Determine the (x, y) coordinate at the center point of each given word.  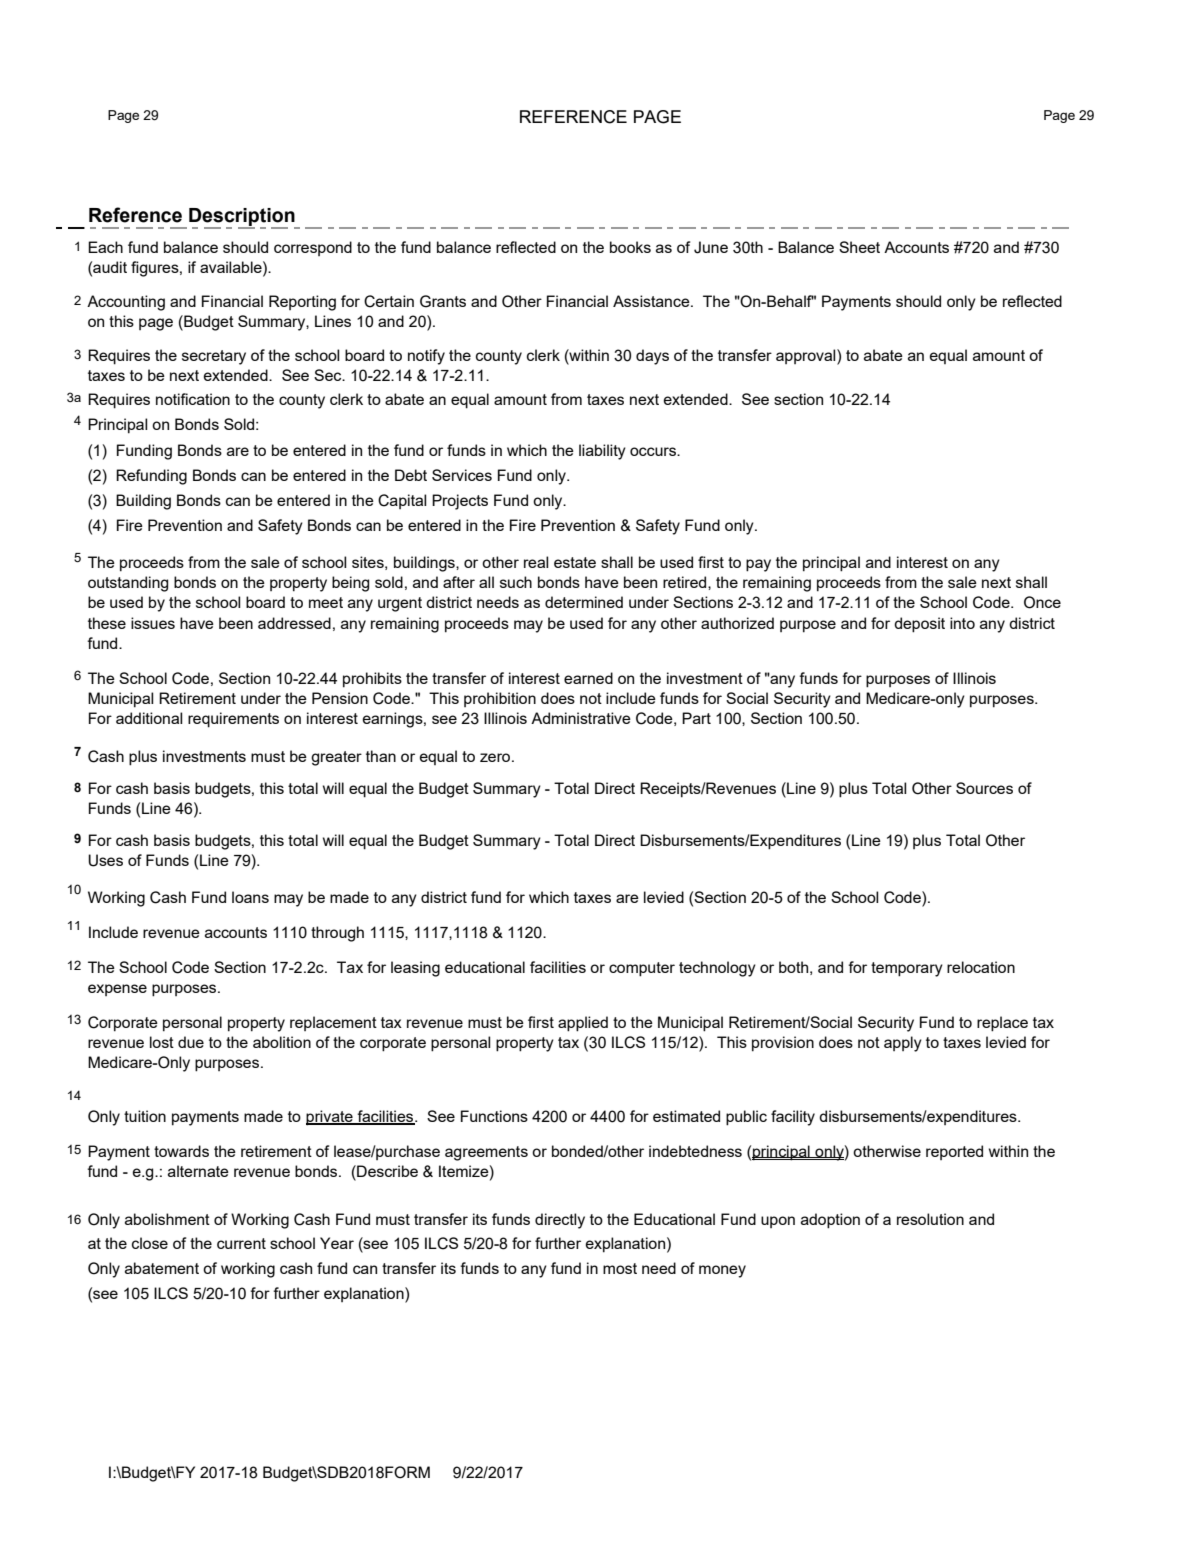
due (191, 1042)
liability (602, 452)
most (620, 1268)
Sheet (859, 247)
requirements (233, 720)
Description (243, 218)
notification (193, 399)
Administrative (581, 718)
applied (583, 1024)
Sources (984, 788)
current (241, 1243)
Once (1042, 602)
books (630, 247)
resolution (930, 1219)
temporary (907, 969)
